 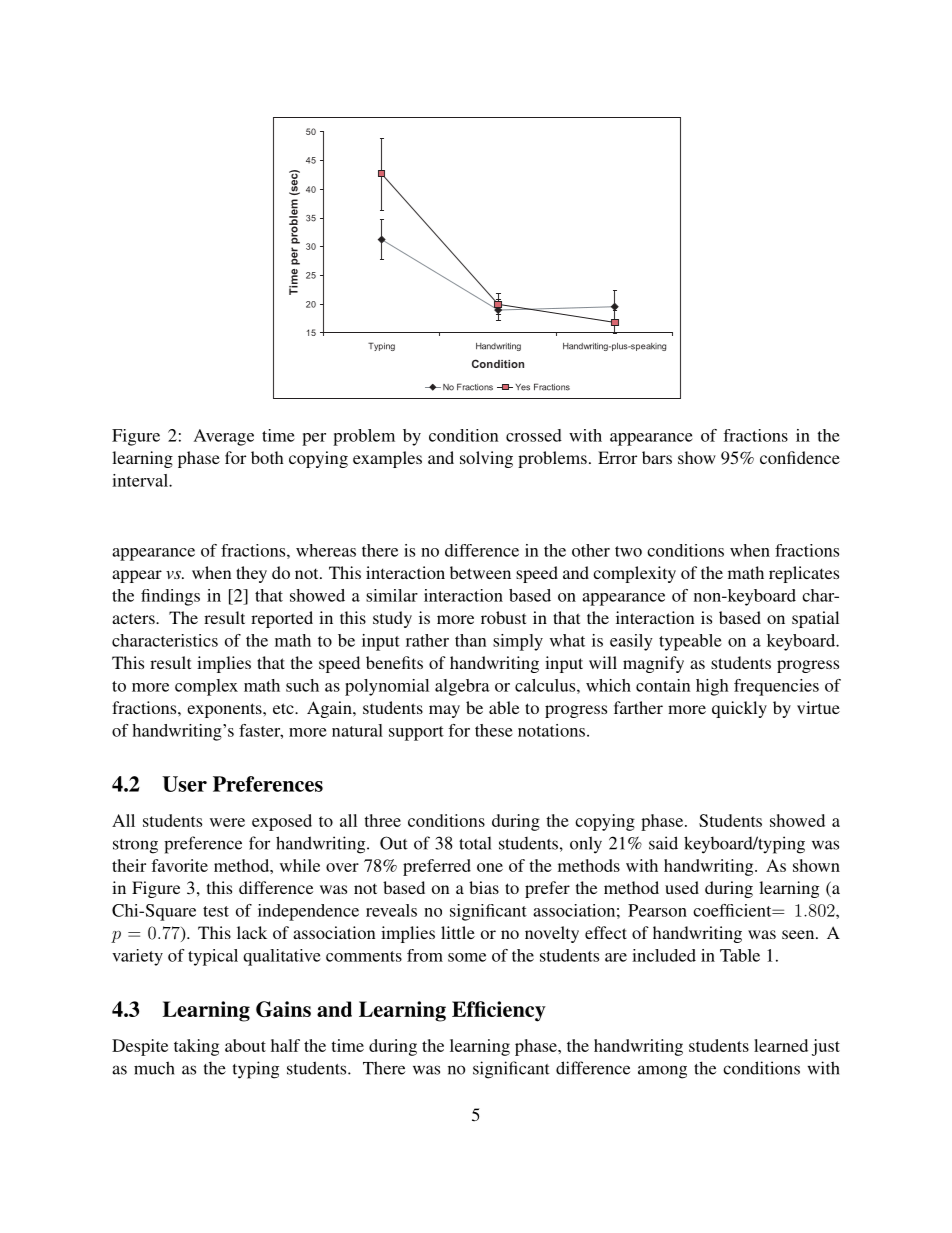 What do you see at coordinates (224, 437) in the document?
I see `Average` at bounding box center [224, 437].
